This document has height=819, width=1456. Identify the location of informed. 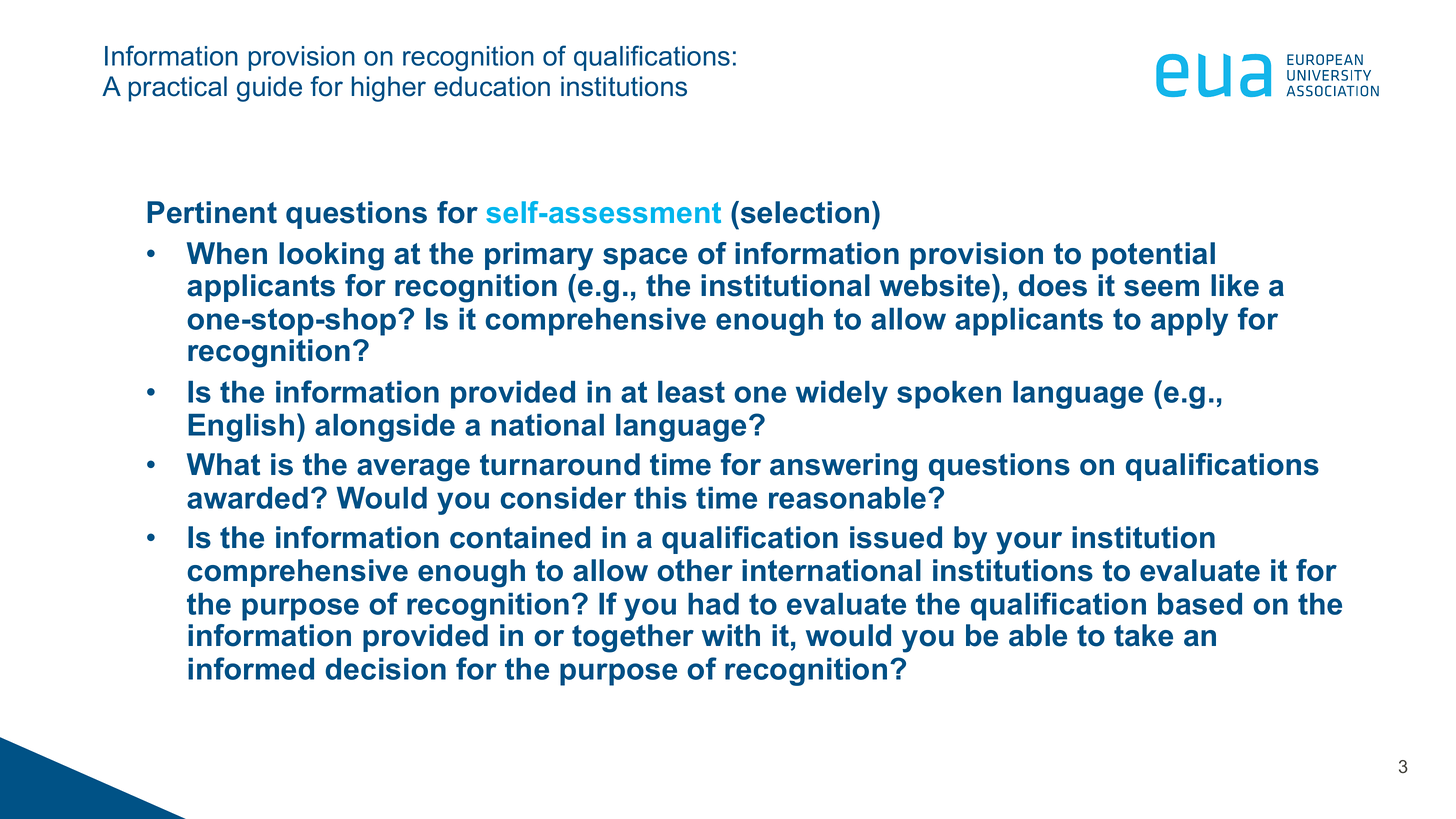
(251, 668).
